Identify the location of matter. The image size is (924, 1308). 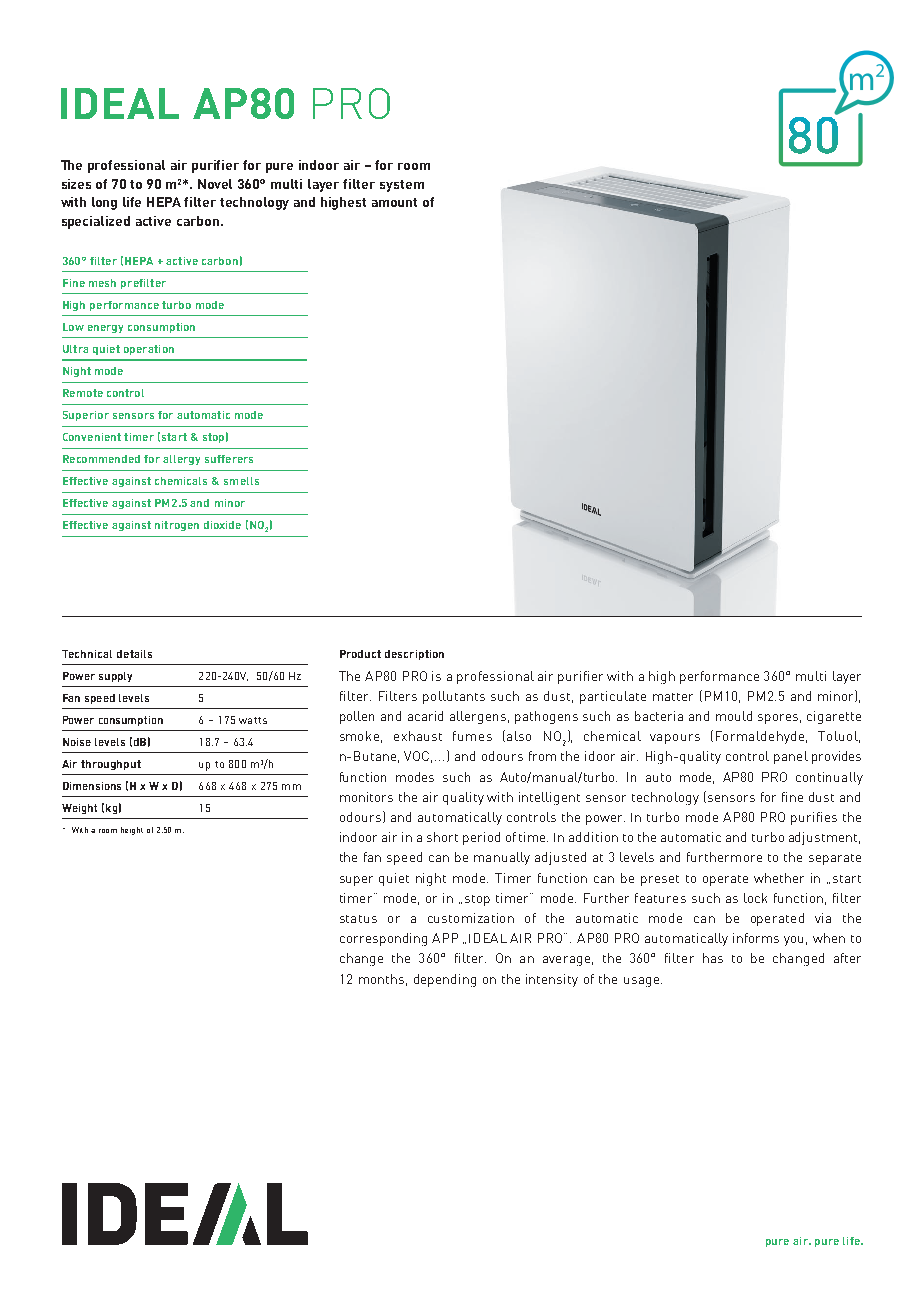
(673, 697).
